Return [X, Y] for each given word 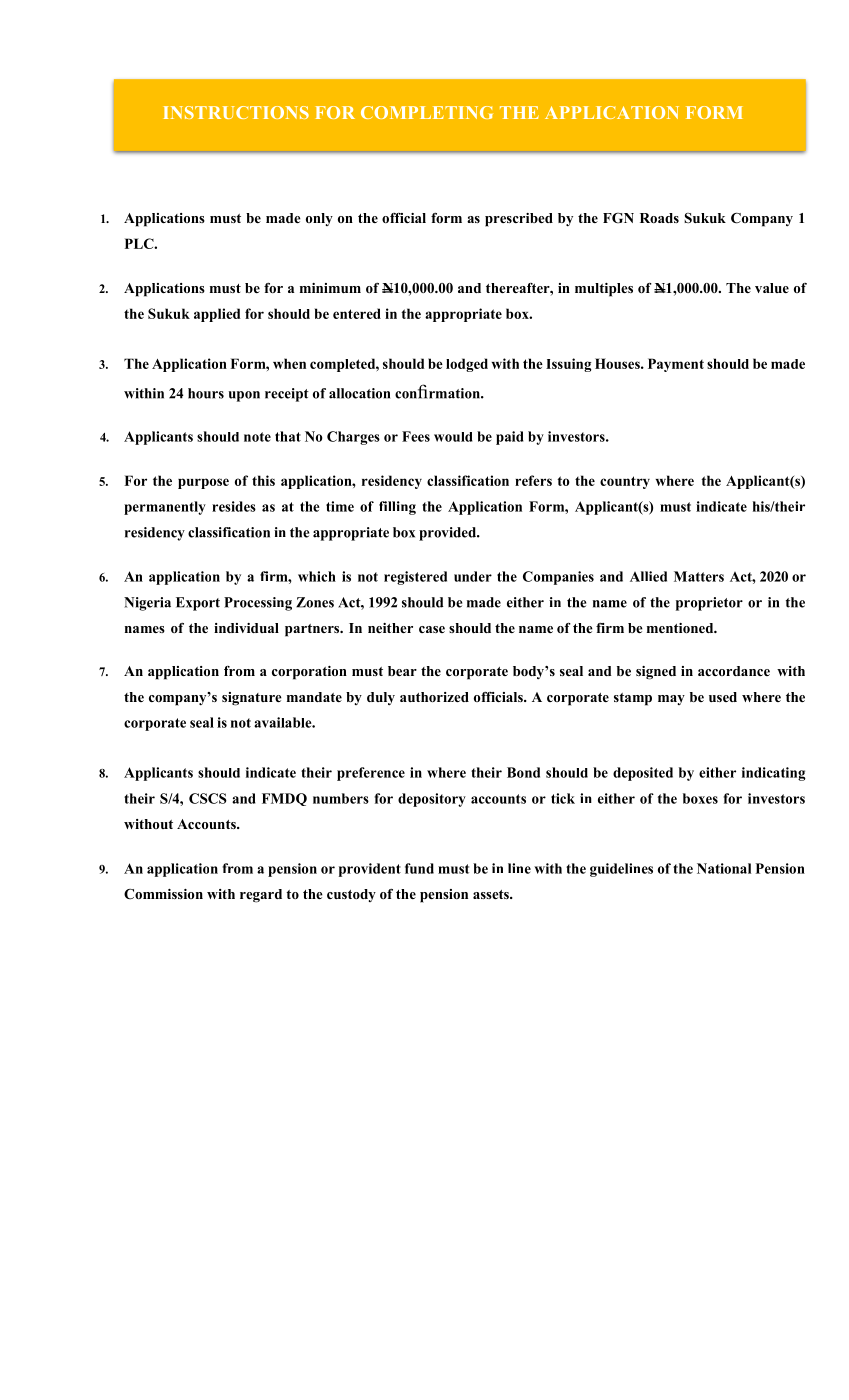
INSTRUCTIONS [236, 112]
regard [261, 896]
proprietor [709, 604]
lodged [467, 365]
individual [246, 628]
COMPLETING [427, 112]
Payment [676, 365]
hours [206, 393]
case [432, 629]
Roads [659, 218]
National [724, 868]
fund [419, 868]
